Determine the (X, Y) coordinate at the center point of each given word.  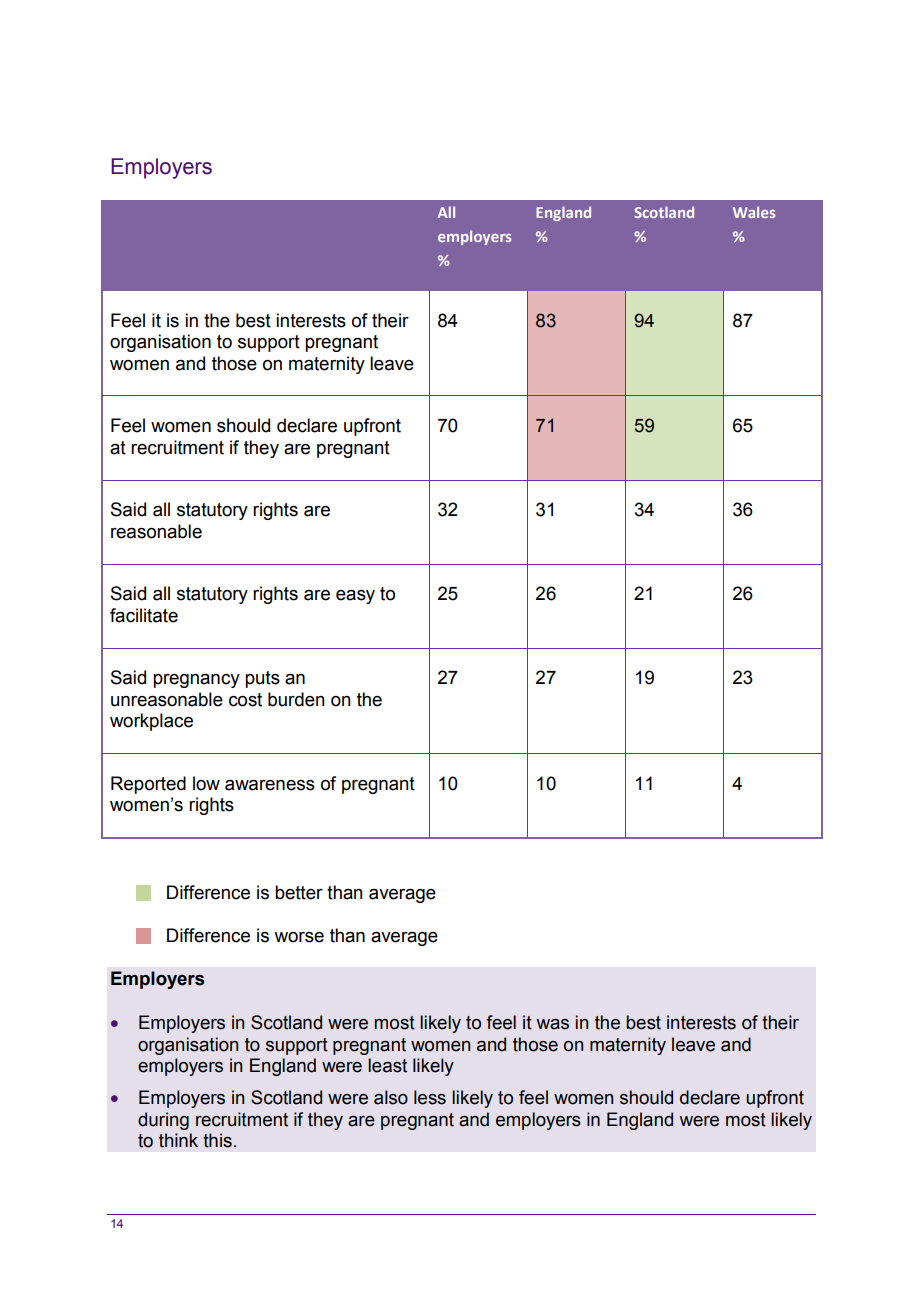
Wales (754, 212)
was (552, 1024)
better (299, 892)
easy (355, 596)
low (206, 783)
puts (262, 679)
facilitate (144, 615)
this (217, 1140)
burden (296, 699)
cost (245, 700)
